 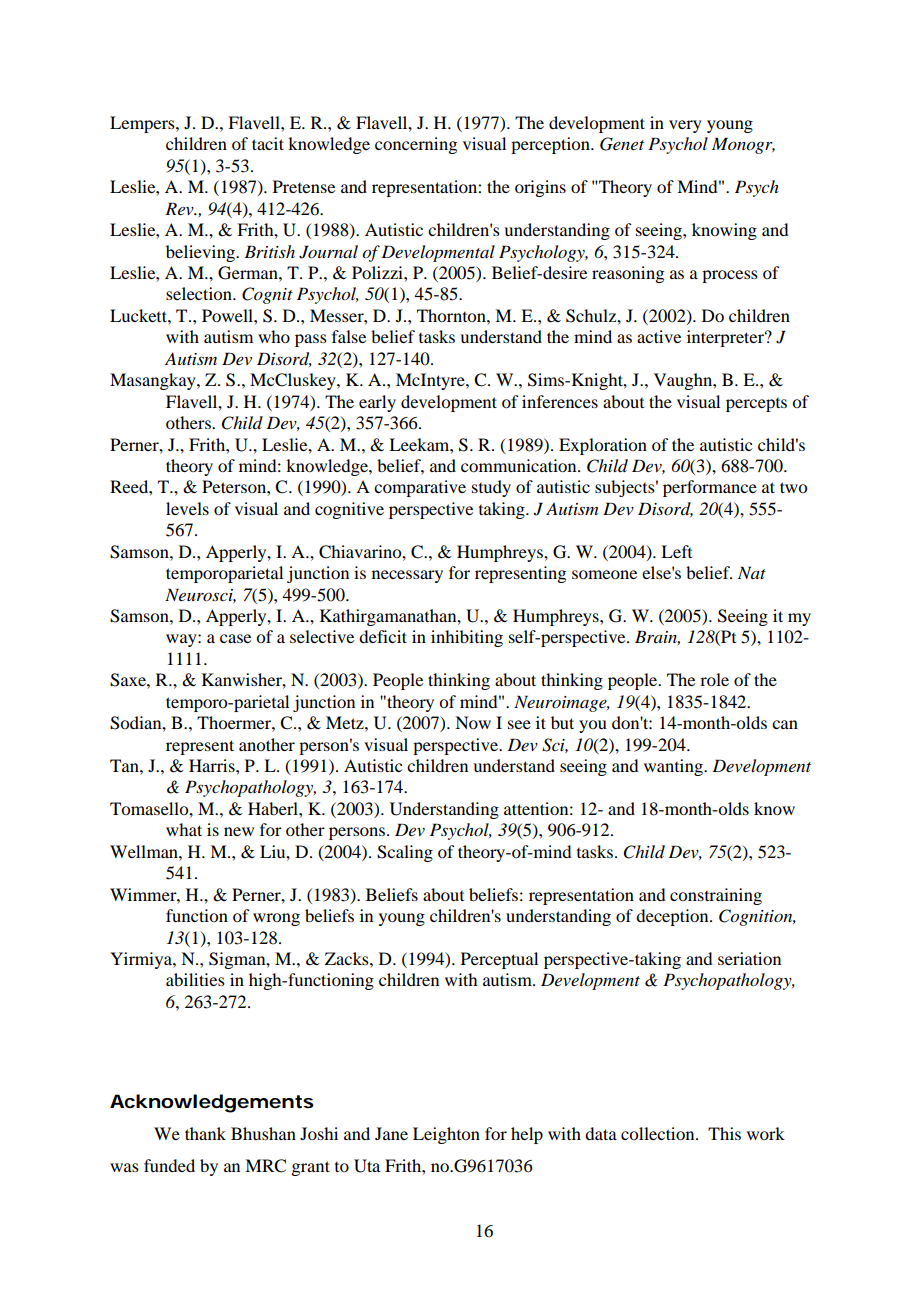 What do you see at coordinates (184, 829) in the image?
I see `what` at bounding box center [184, 829].
